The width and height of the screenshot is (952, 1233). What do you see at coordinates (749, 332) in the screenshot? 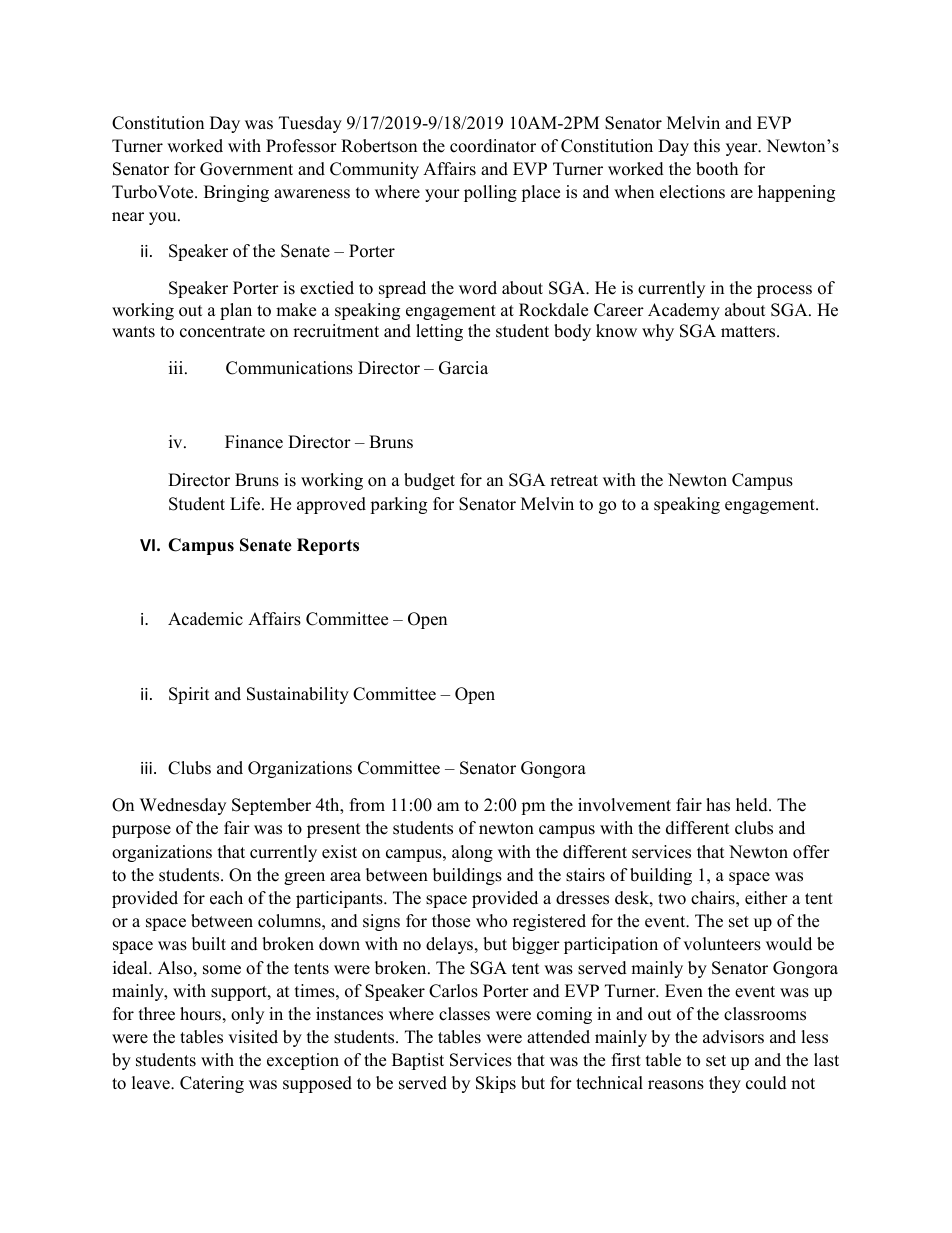
I see `matters` at bounding box center [749, 332].
